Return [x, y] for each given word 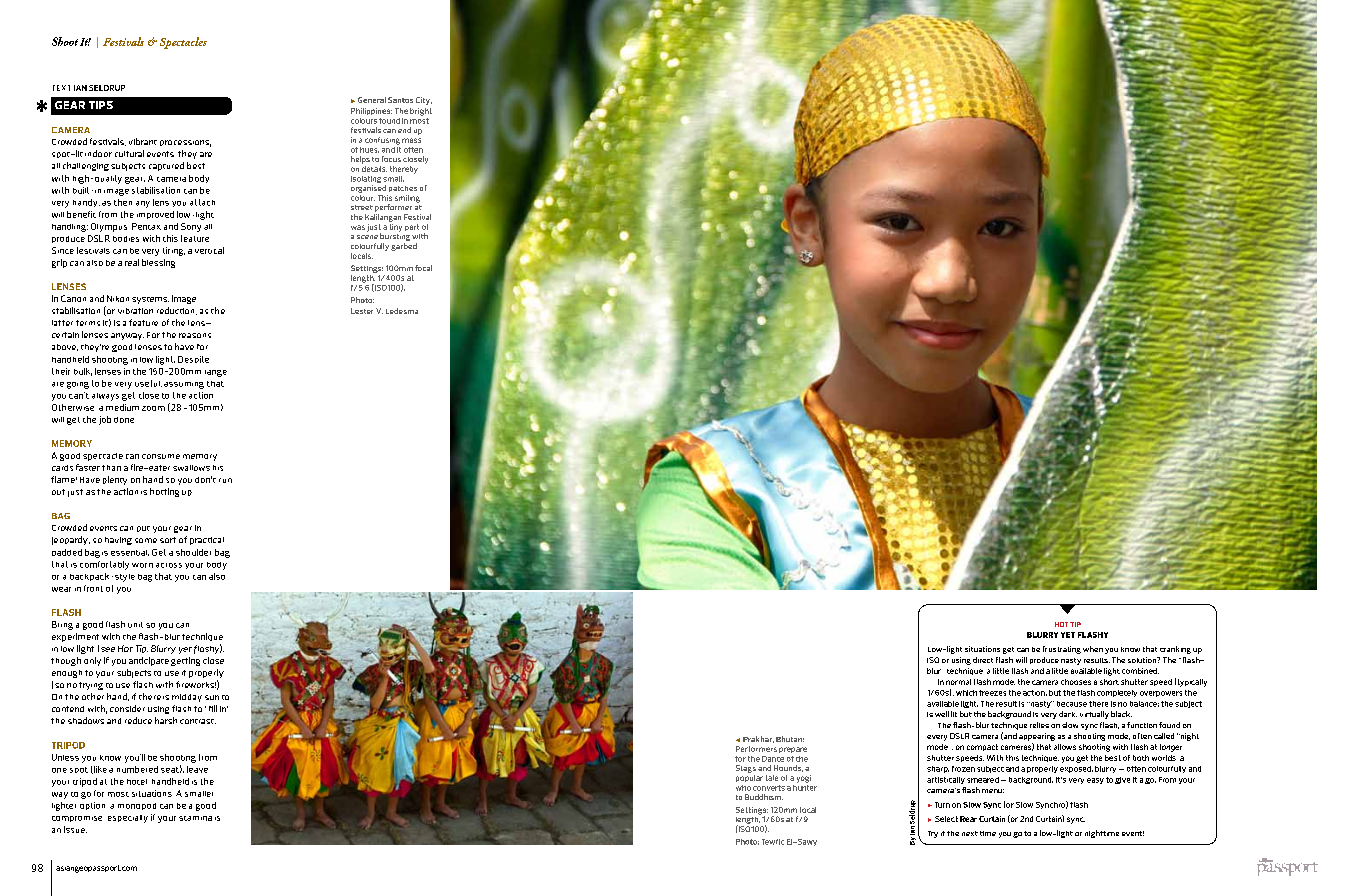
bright [421, 112]
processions [185, 143]
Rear [968, 819]
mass [411, 140]
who [743, 788]
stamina [195, 818]
